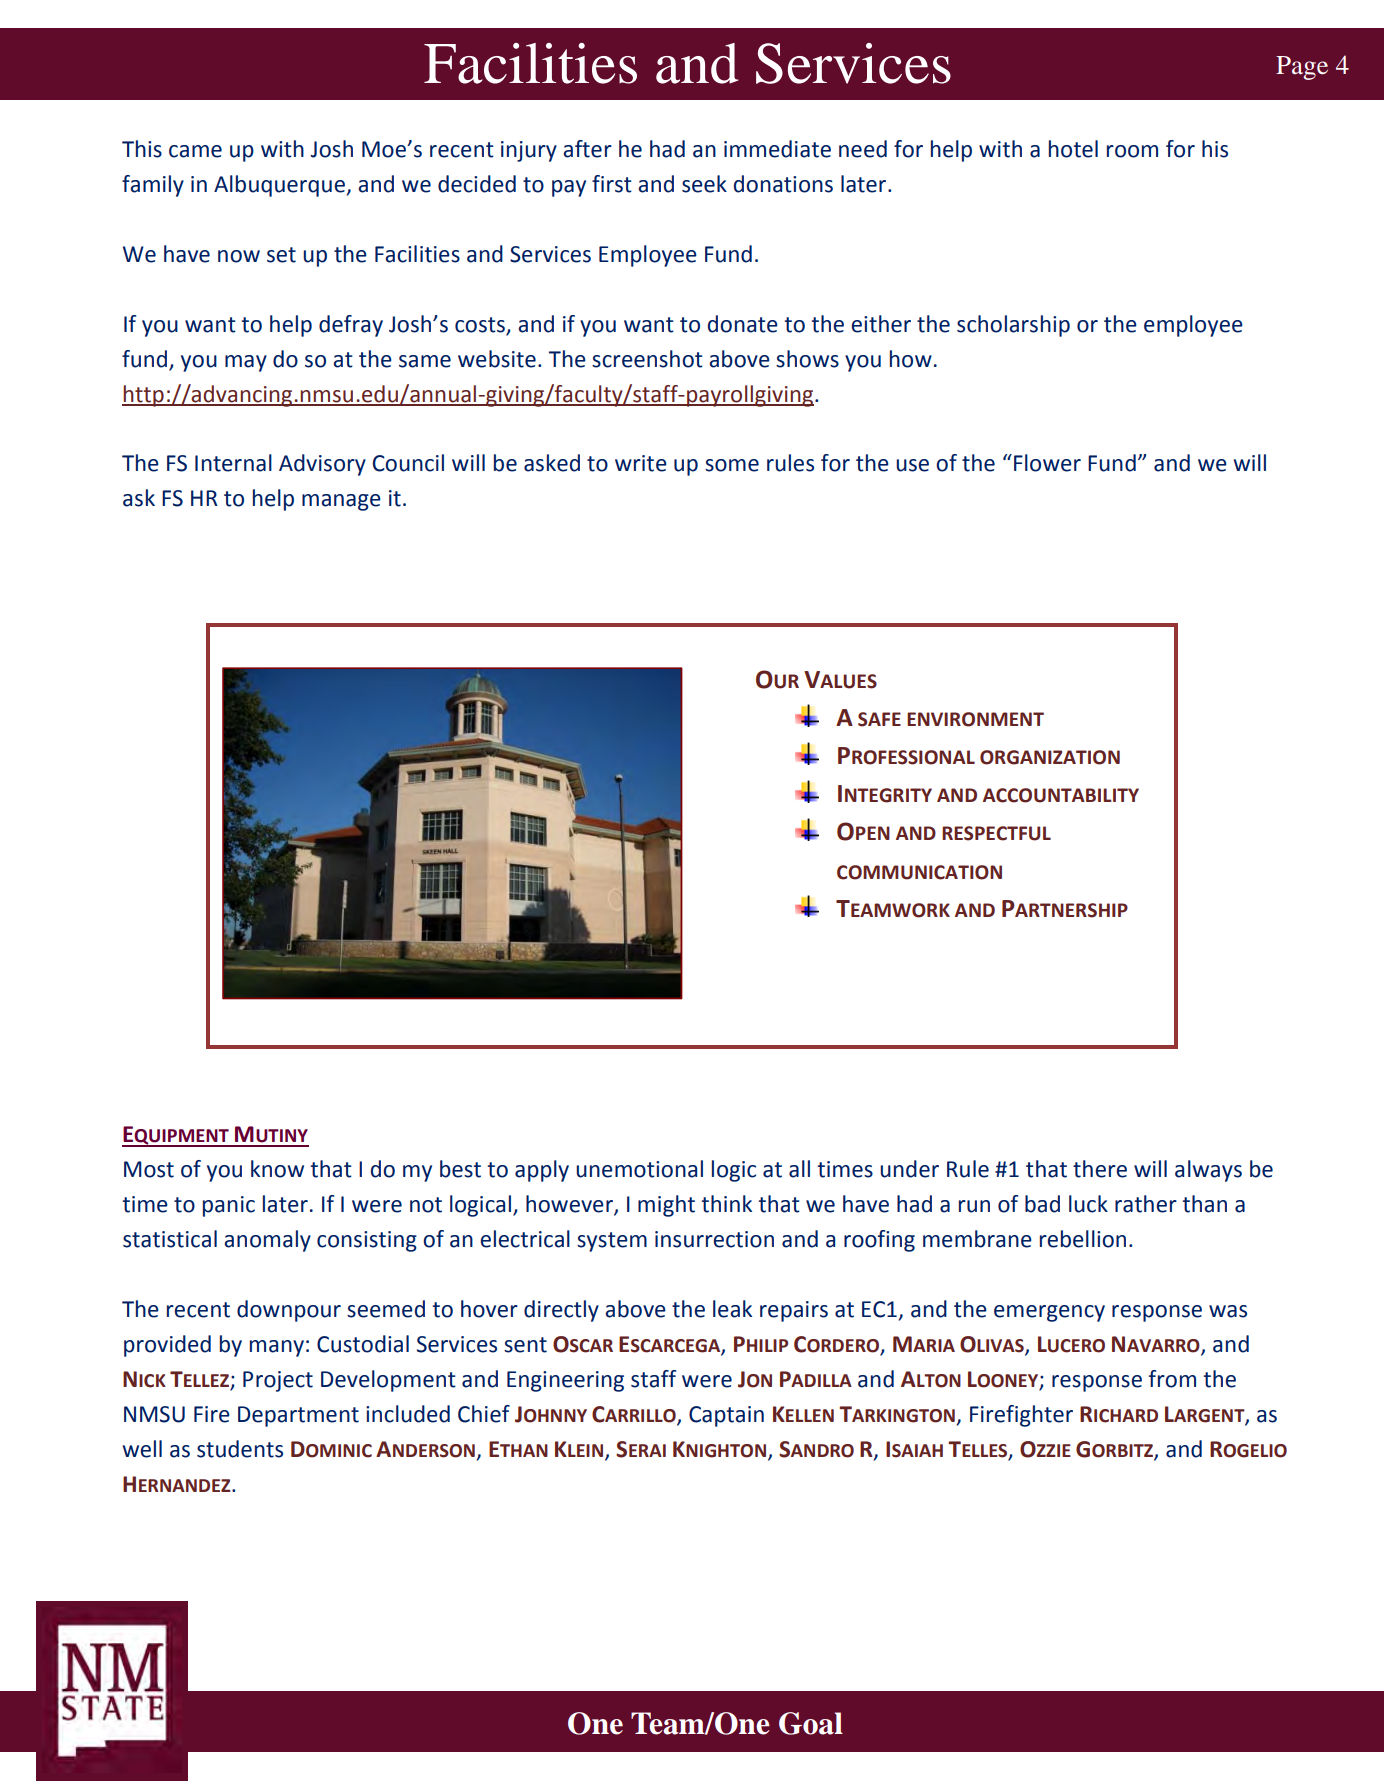  I want to click on know, so click(277, 1169).
